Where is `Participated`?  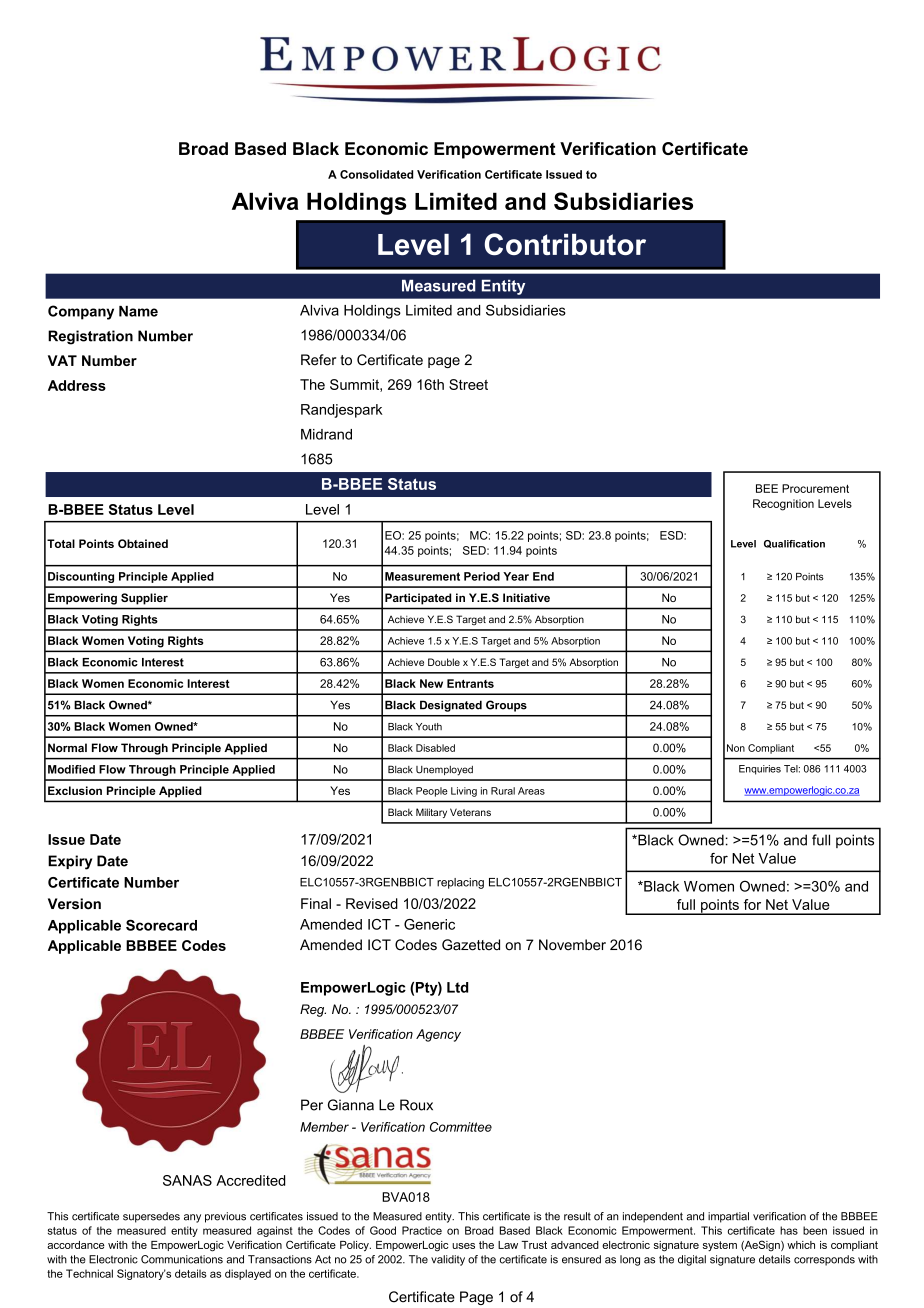 Participated is located at coordinates (418, 599).
